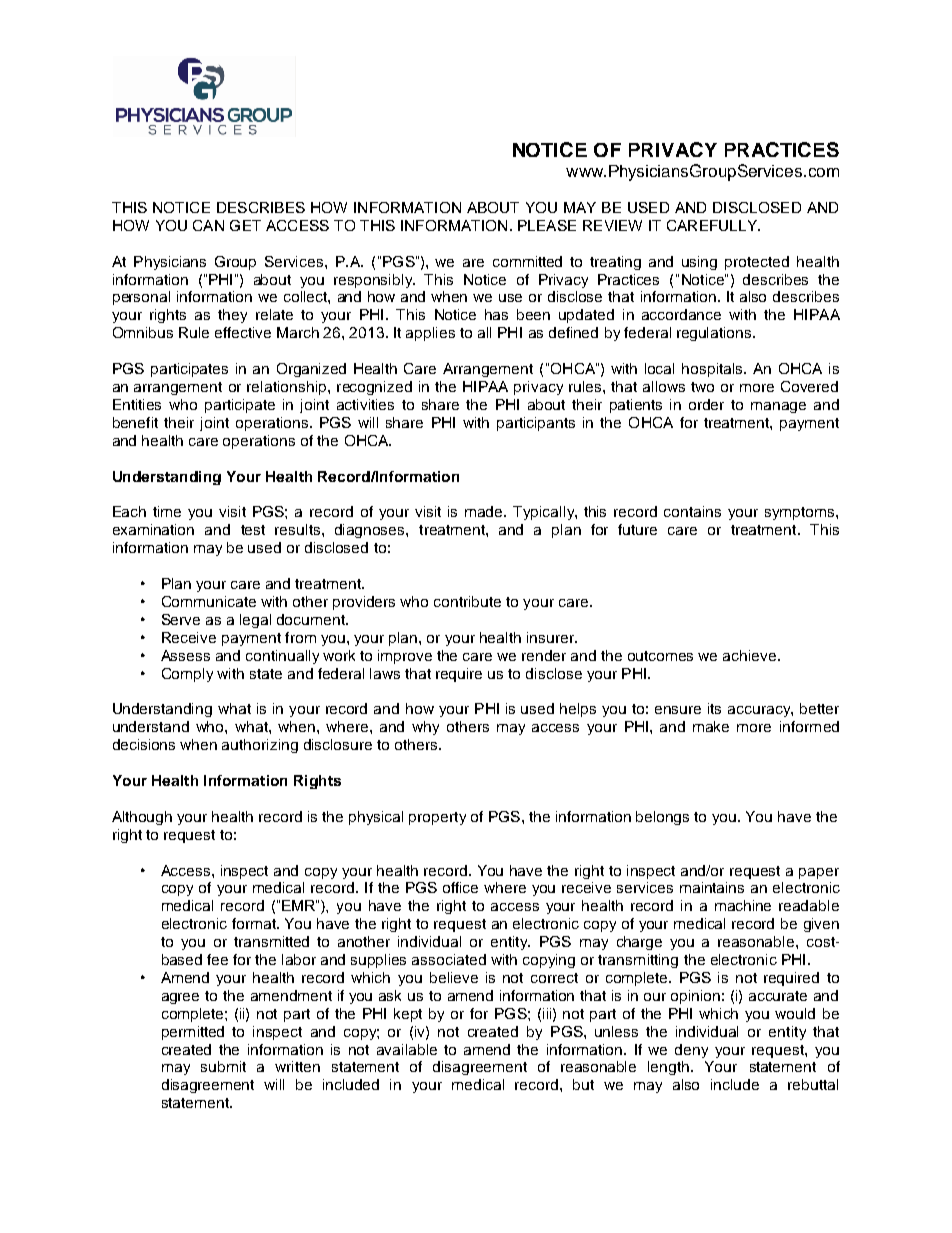 The image size is (952, 1233). Describe the element at coordinates (751, 655) in the image. I see `achieve` at that location.
